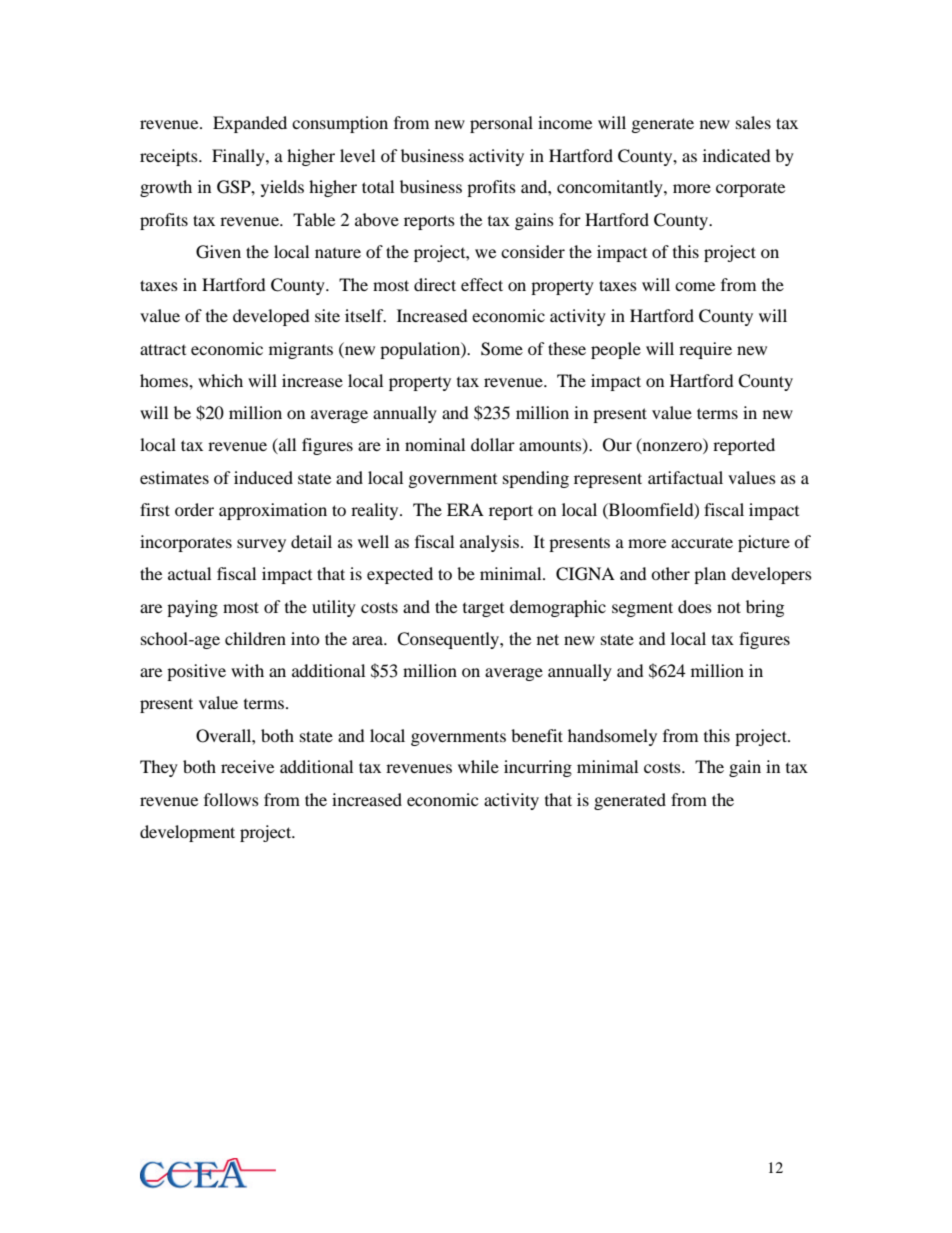 The width and height of the screenshot is (952, 1233). I want to click on induced, so click(263, 477).
